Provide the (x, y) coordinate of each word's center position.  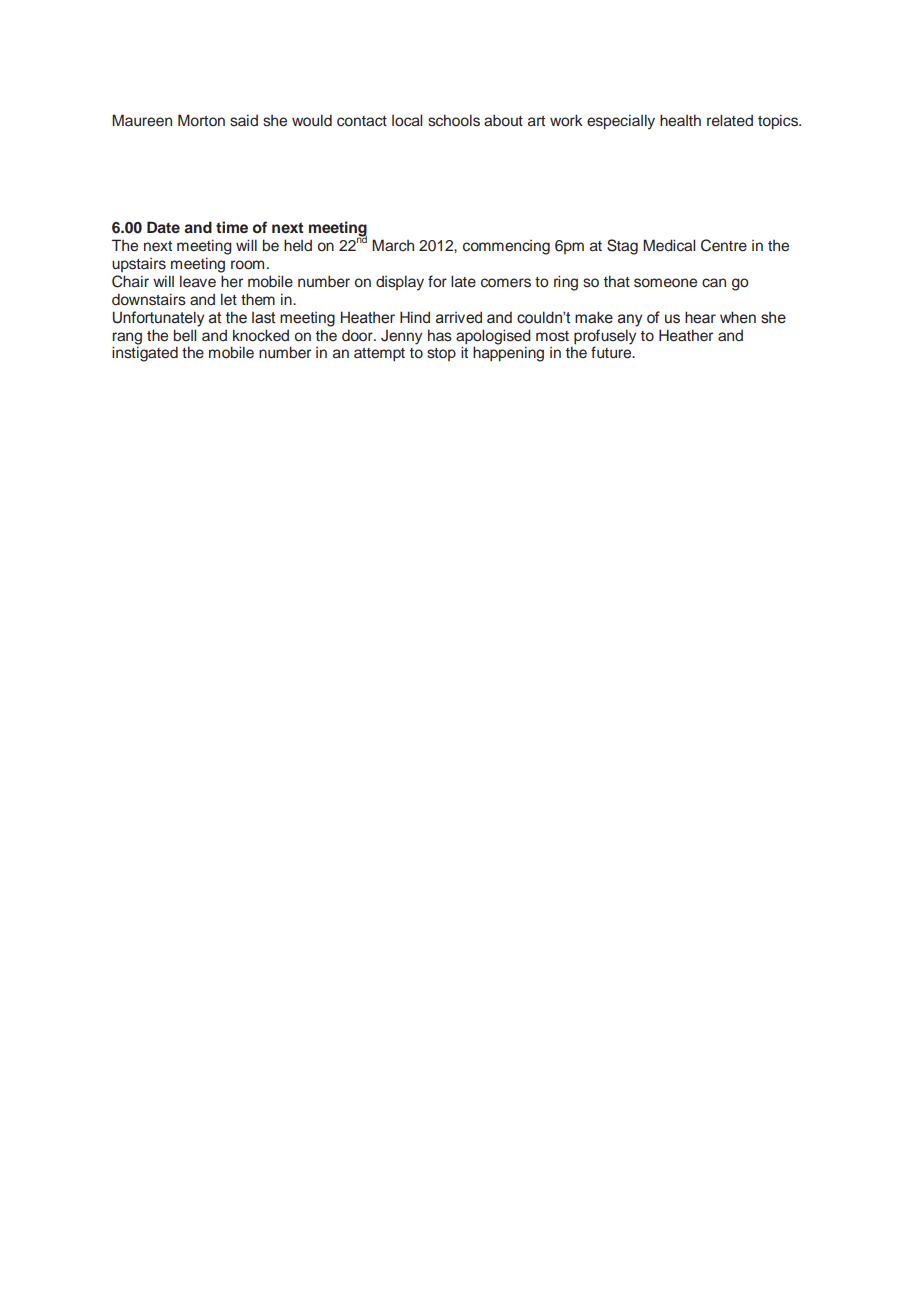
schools (454, 120)
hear (700, 317)
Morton (201, 120)
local (407, 120)
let (229, 299)
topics (779, 122)
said (244, 120)
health (680, 120)
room (247, 265)
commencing (506, 247)
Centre (724, 245)
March (393, 245)
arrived (459, 317)
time (232, 227)
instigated (145, 354)
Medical (669, 245)
